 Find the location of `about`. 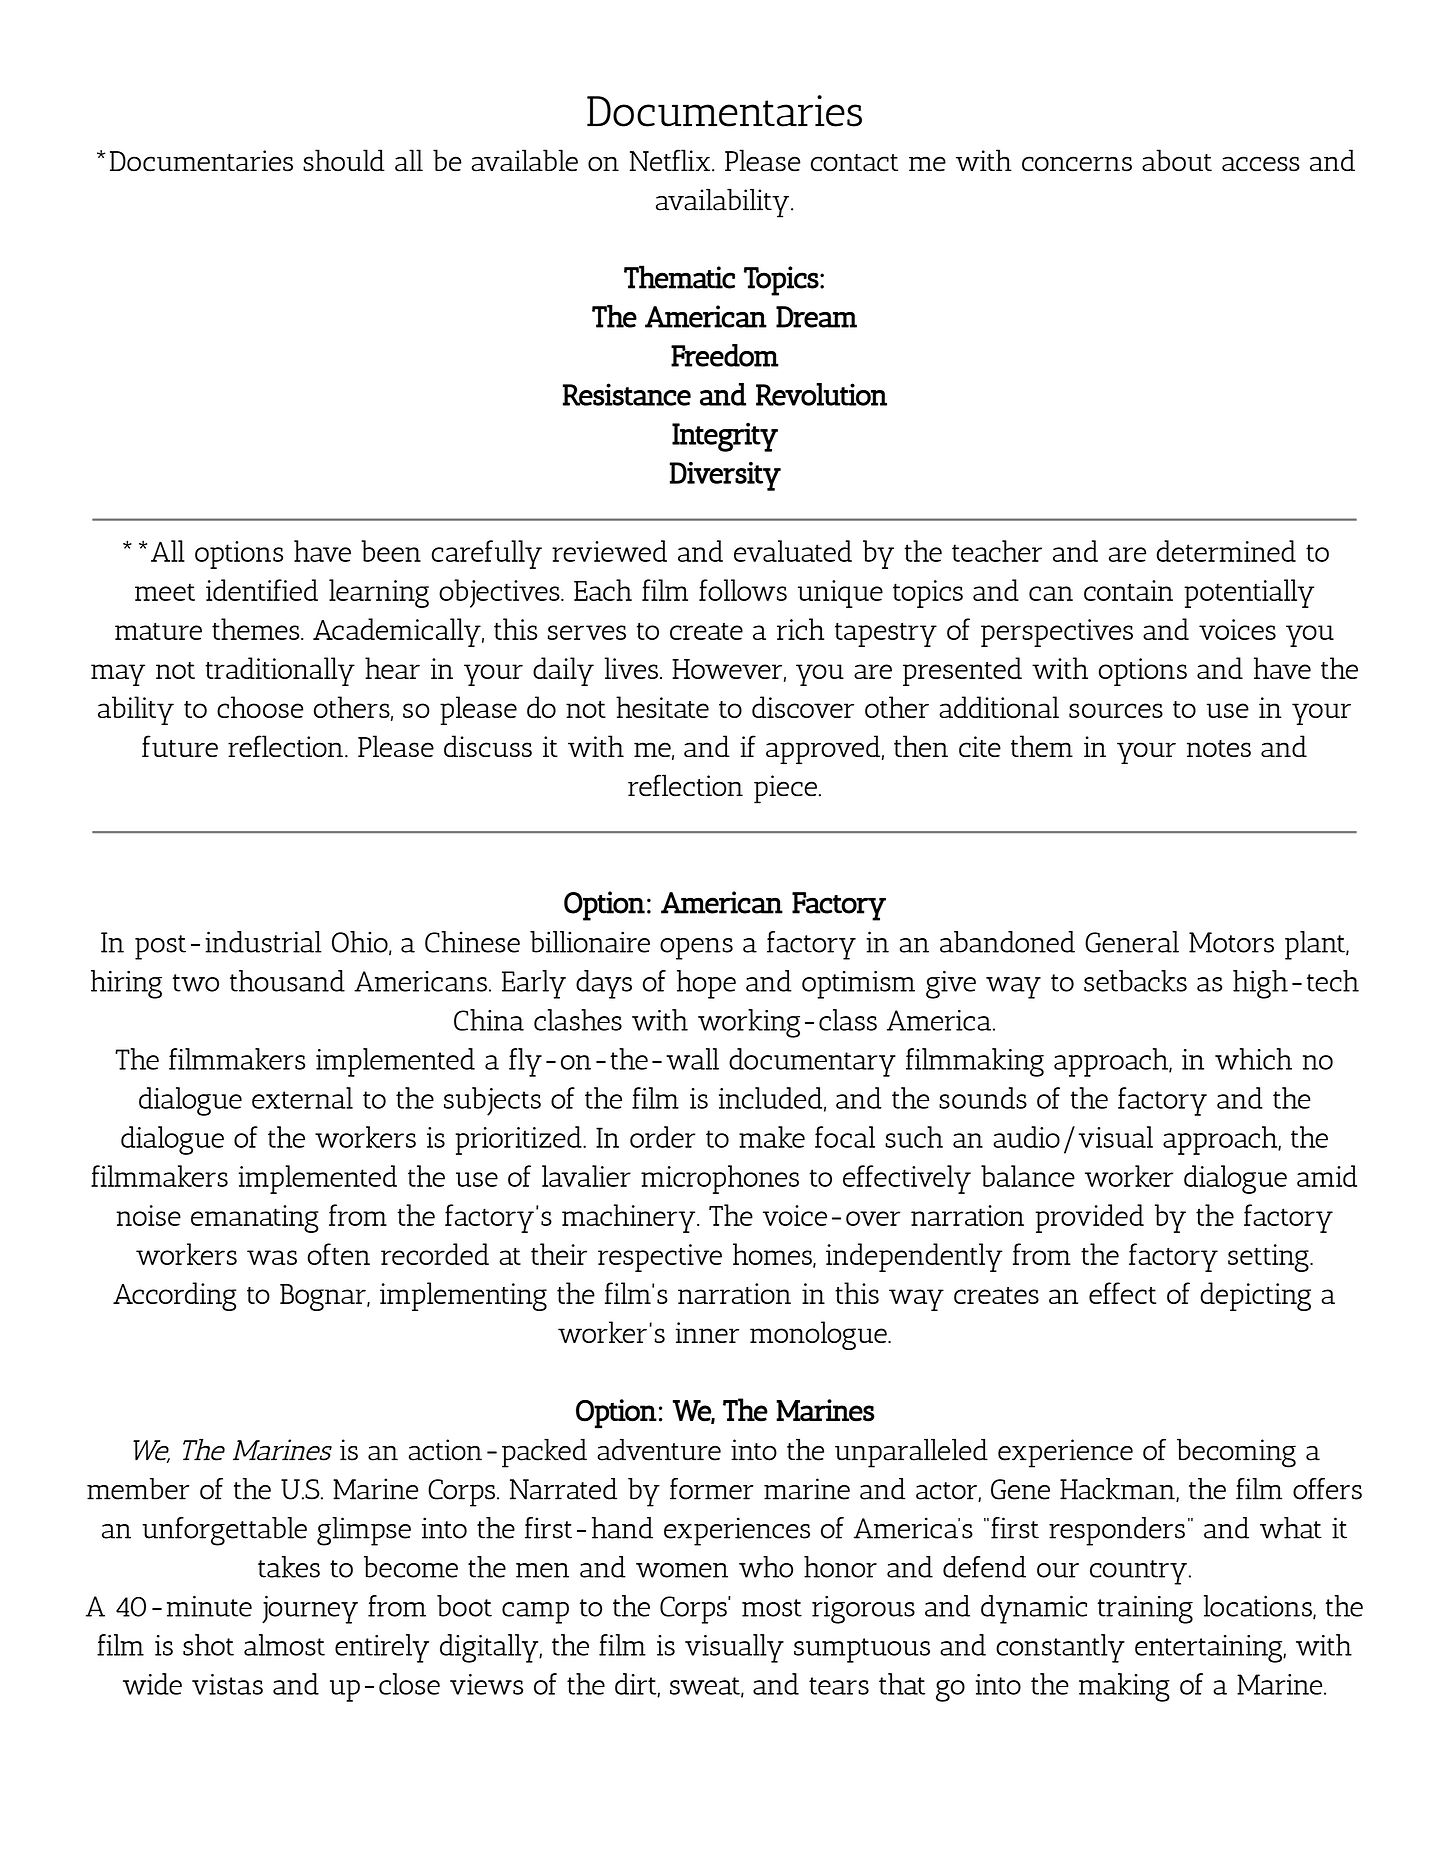

about is located at coordinates (1177, 160).
